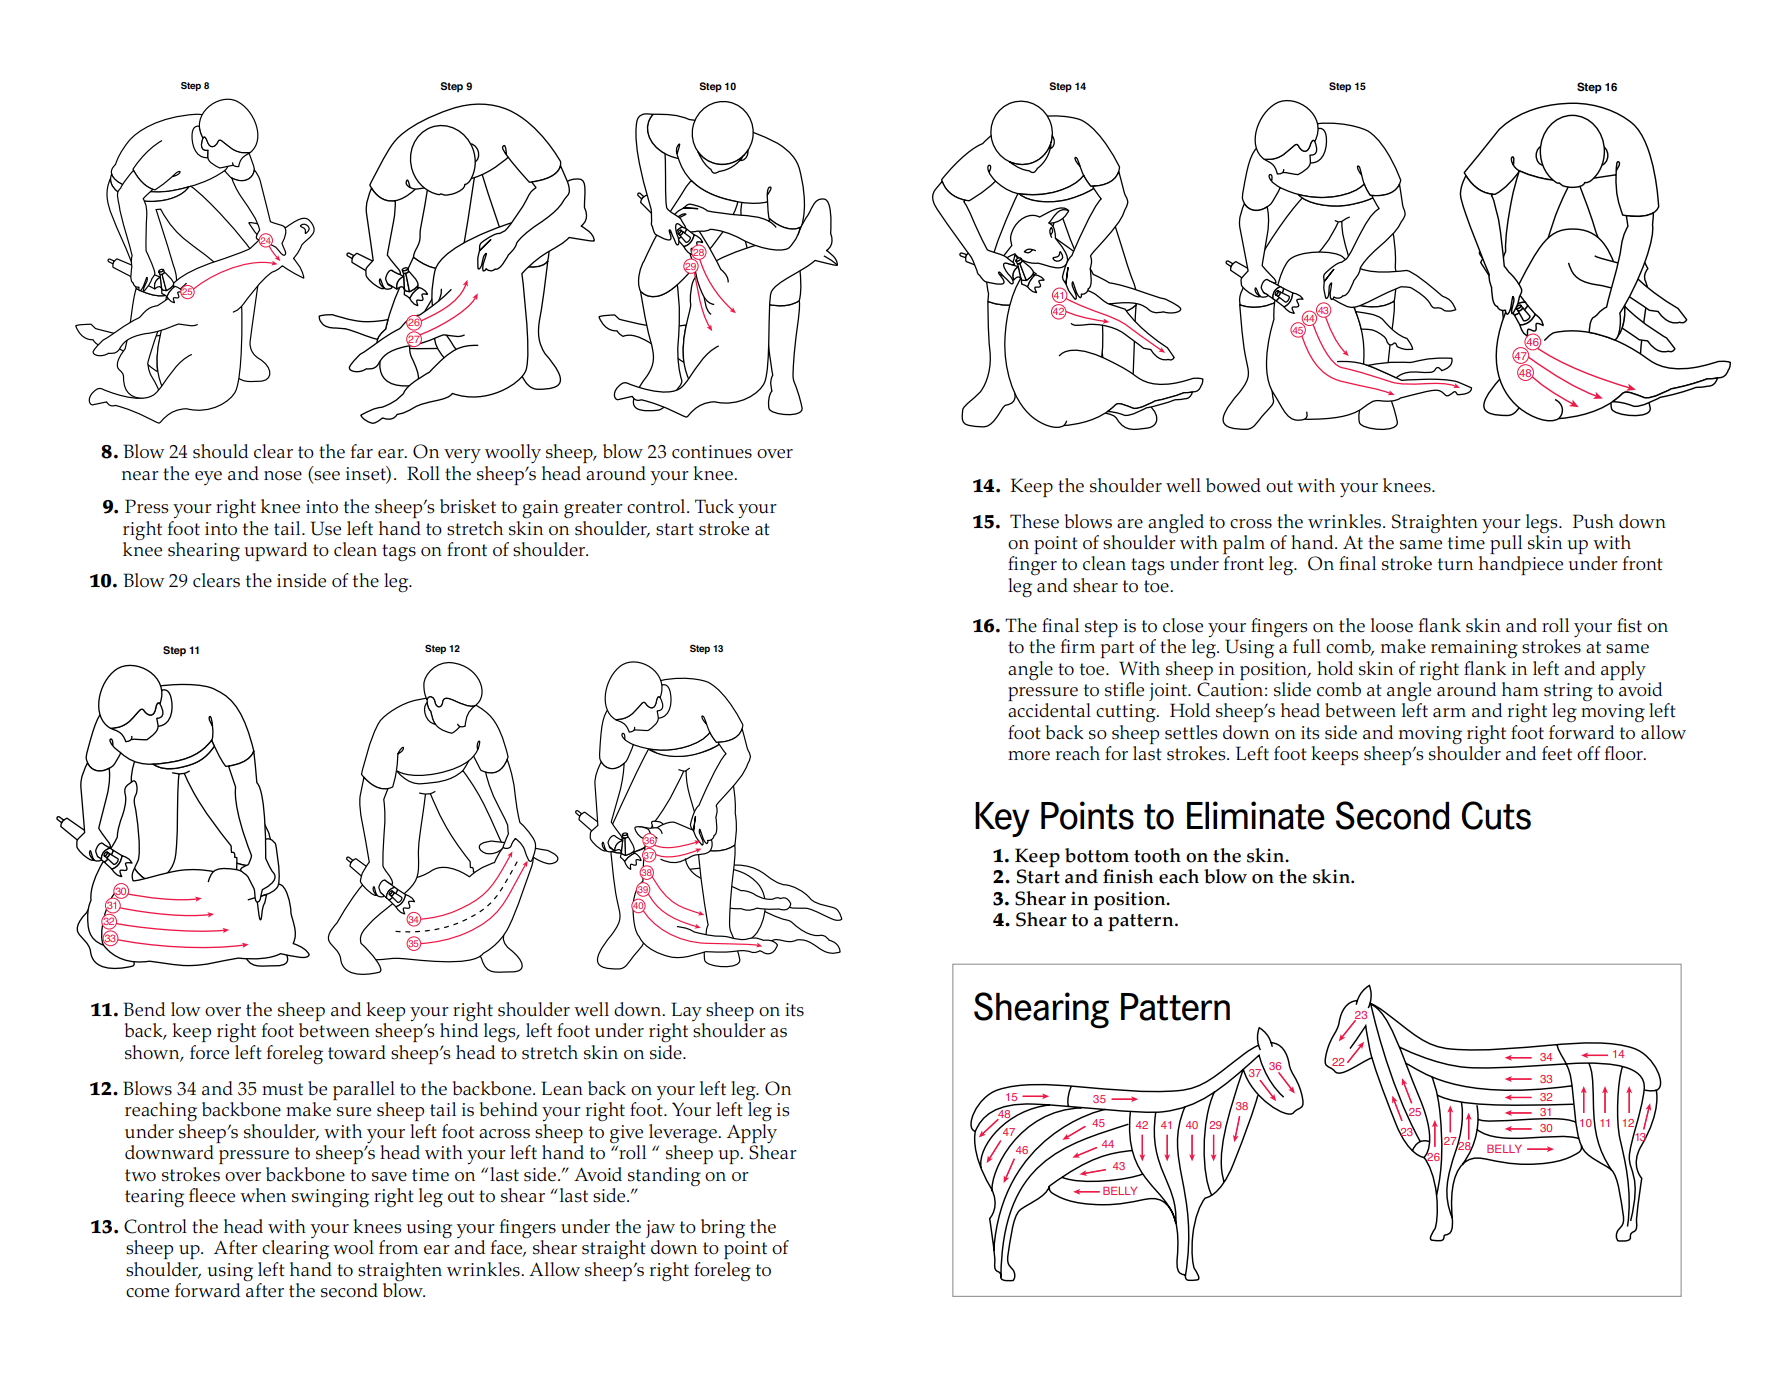 This screenshot has height=1378, width=1783. I want to click on upward, so click(276, 551).
